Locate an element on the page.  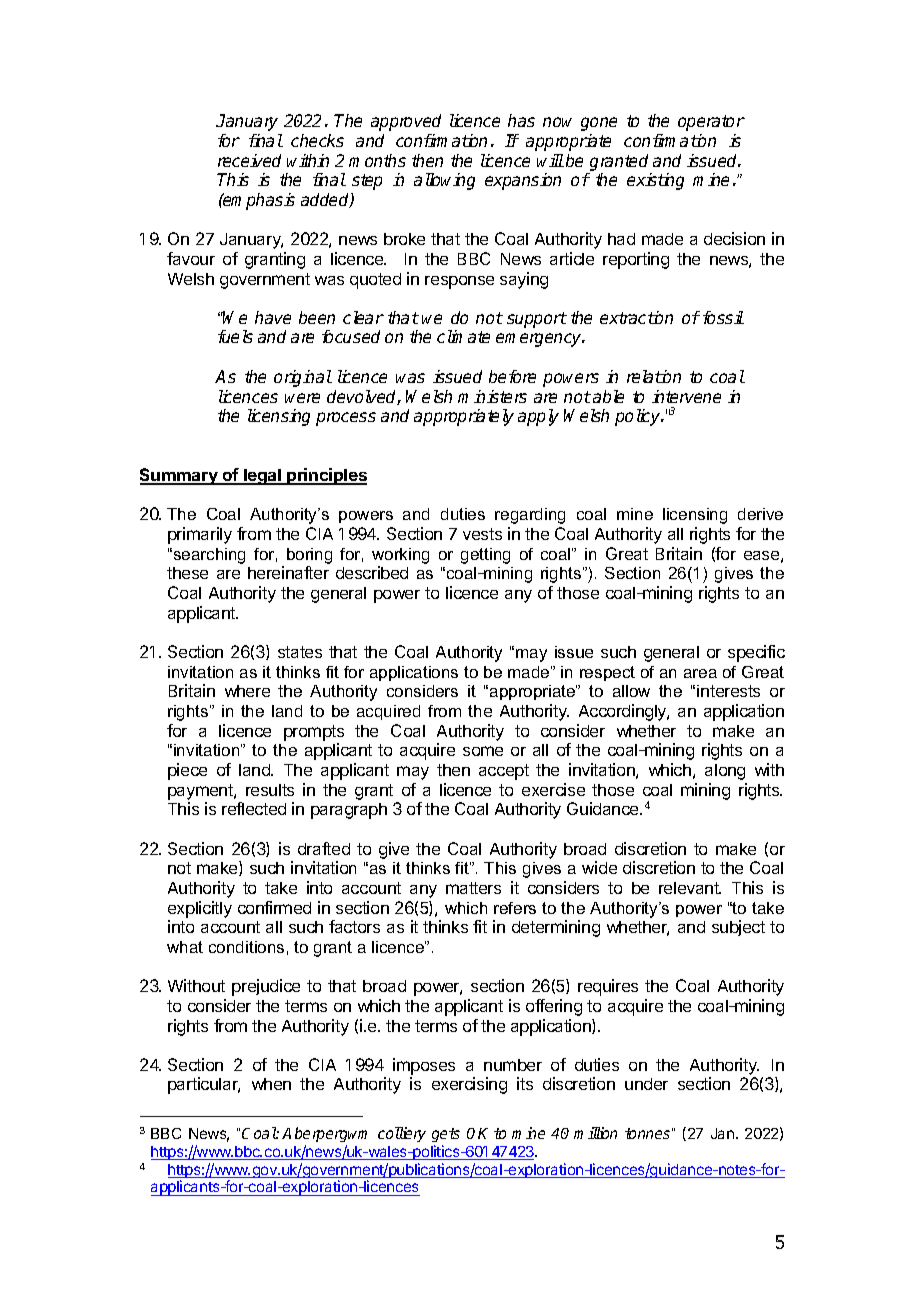
operator is located at coordinates (711, 123).
